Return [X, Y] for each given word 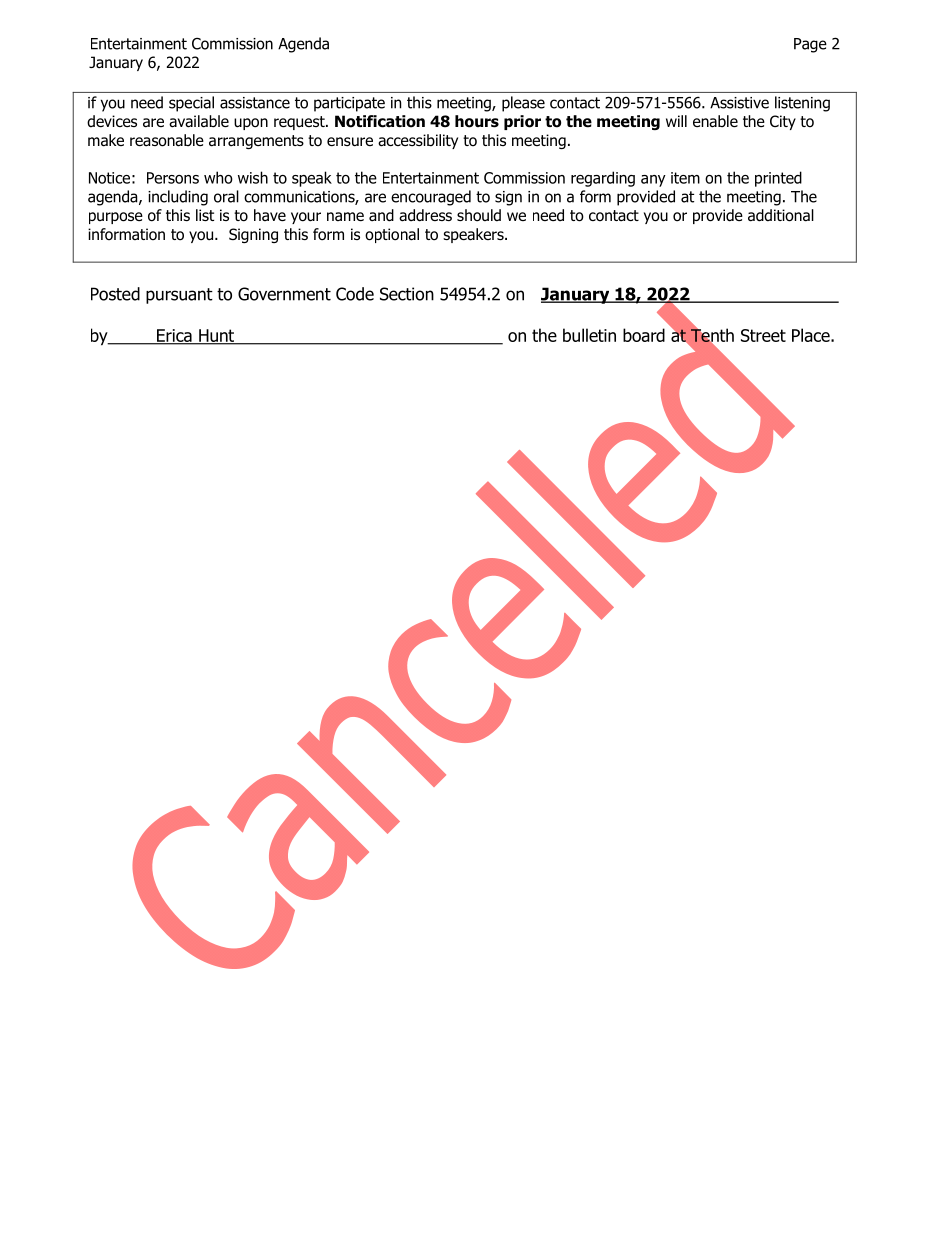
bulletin [589, 335]
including [178, 198]
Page [810, 45]
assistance [255, 103]
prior [522, 122]
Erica [174, 336]
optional [392, 235]
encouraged [431, 198]
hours [477, 121]
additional [781, 215]
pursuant [179, 296]
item [685, 178]
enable [715, 121]
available [199, 121]
